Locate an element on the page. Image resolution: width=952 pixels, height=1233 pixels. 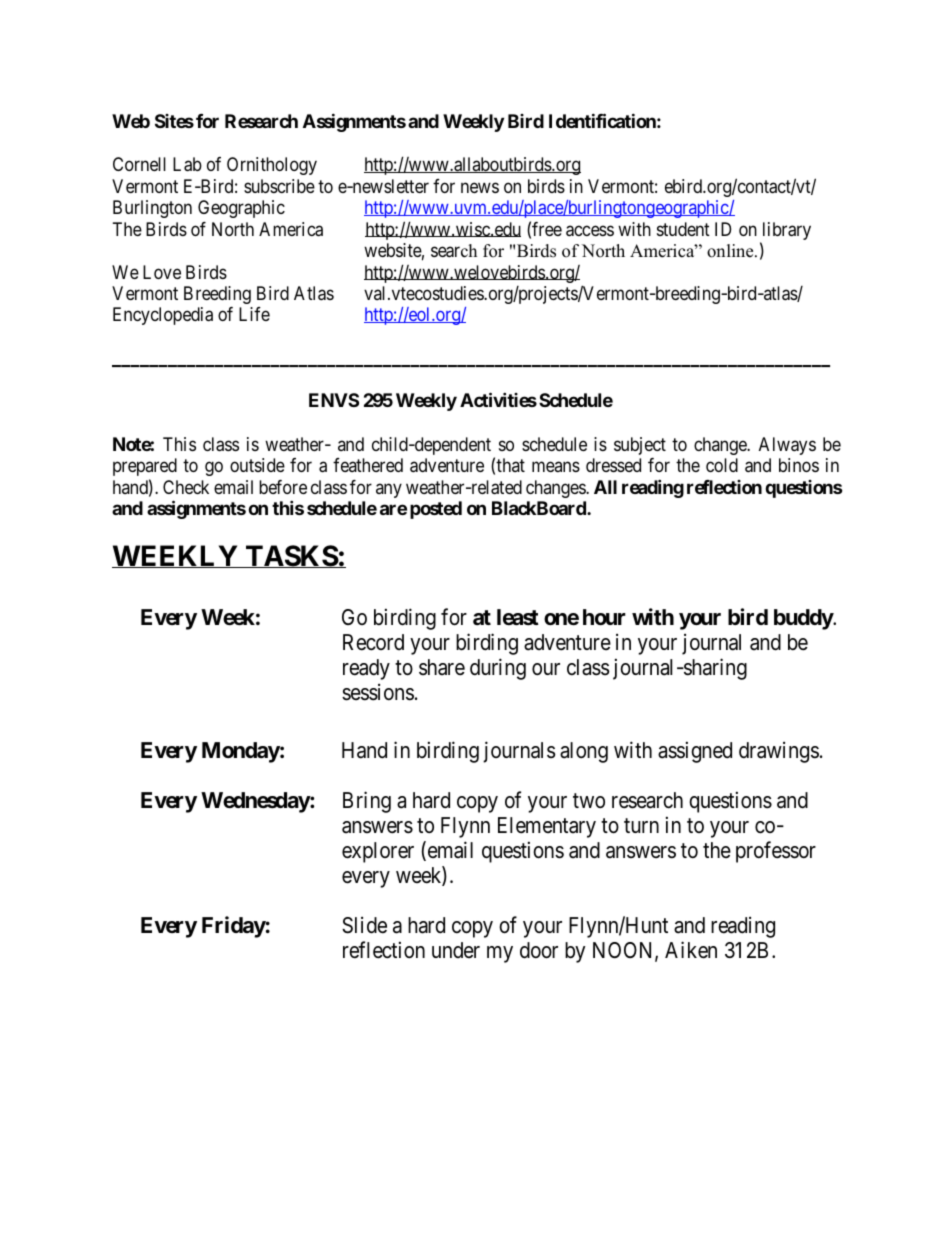
outside is located at coordinates (257, 465).
